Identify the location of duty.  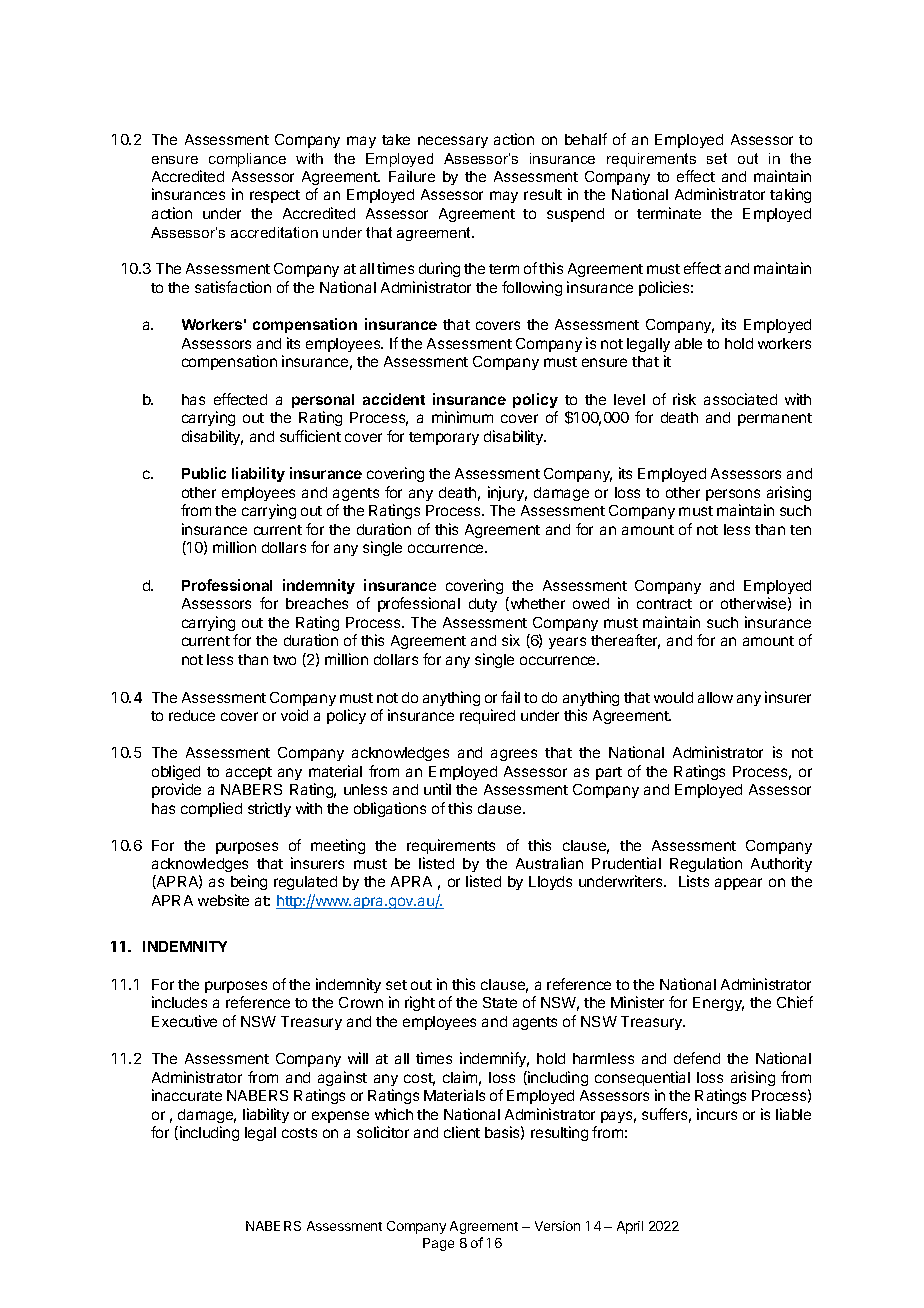
(483, 605).
